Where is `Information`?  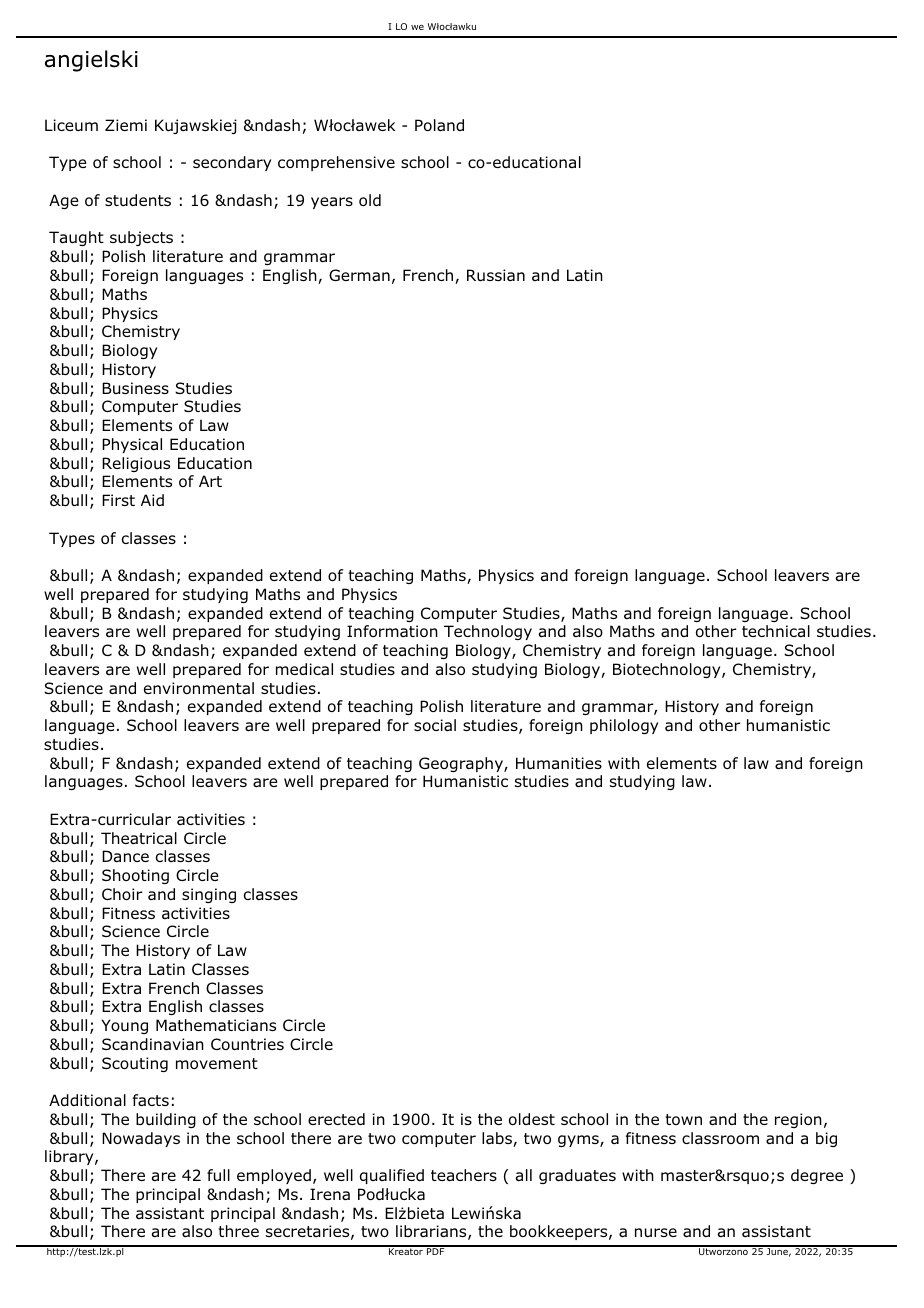 Information is located at coordinates (392, 631).
